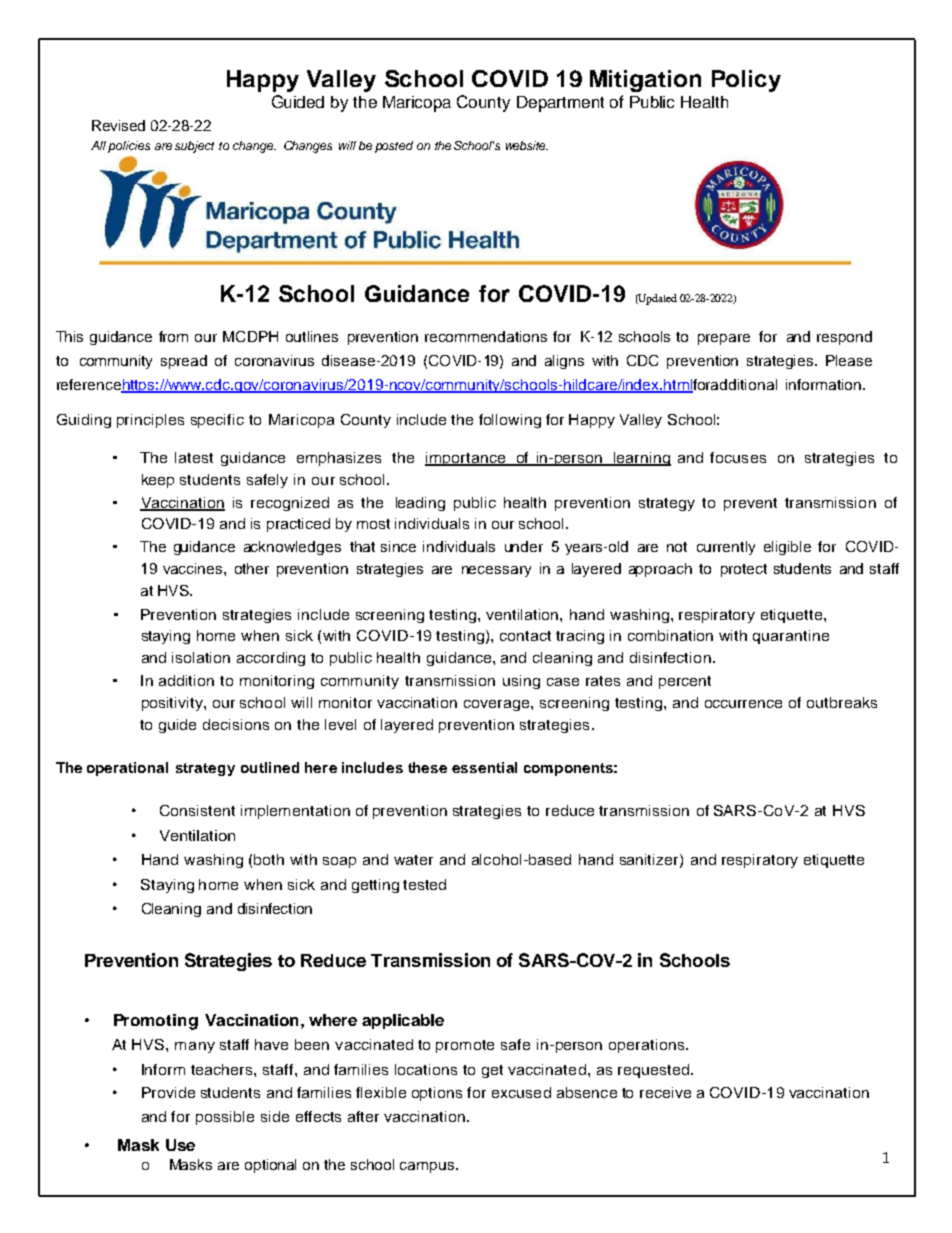 This screenshot has height=1233, width=952. I want to click on Policy, so click(746, 81).
